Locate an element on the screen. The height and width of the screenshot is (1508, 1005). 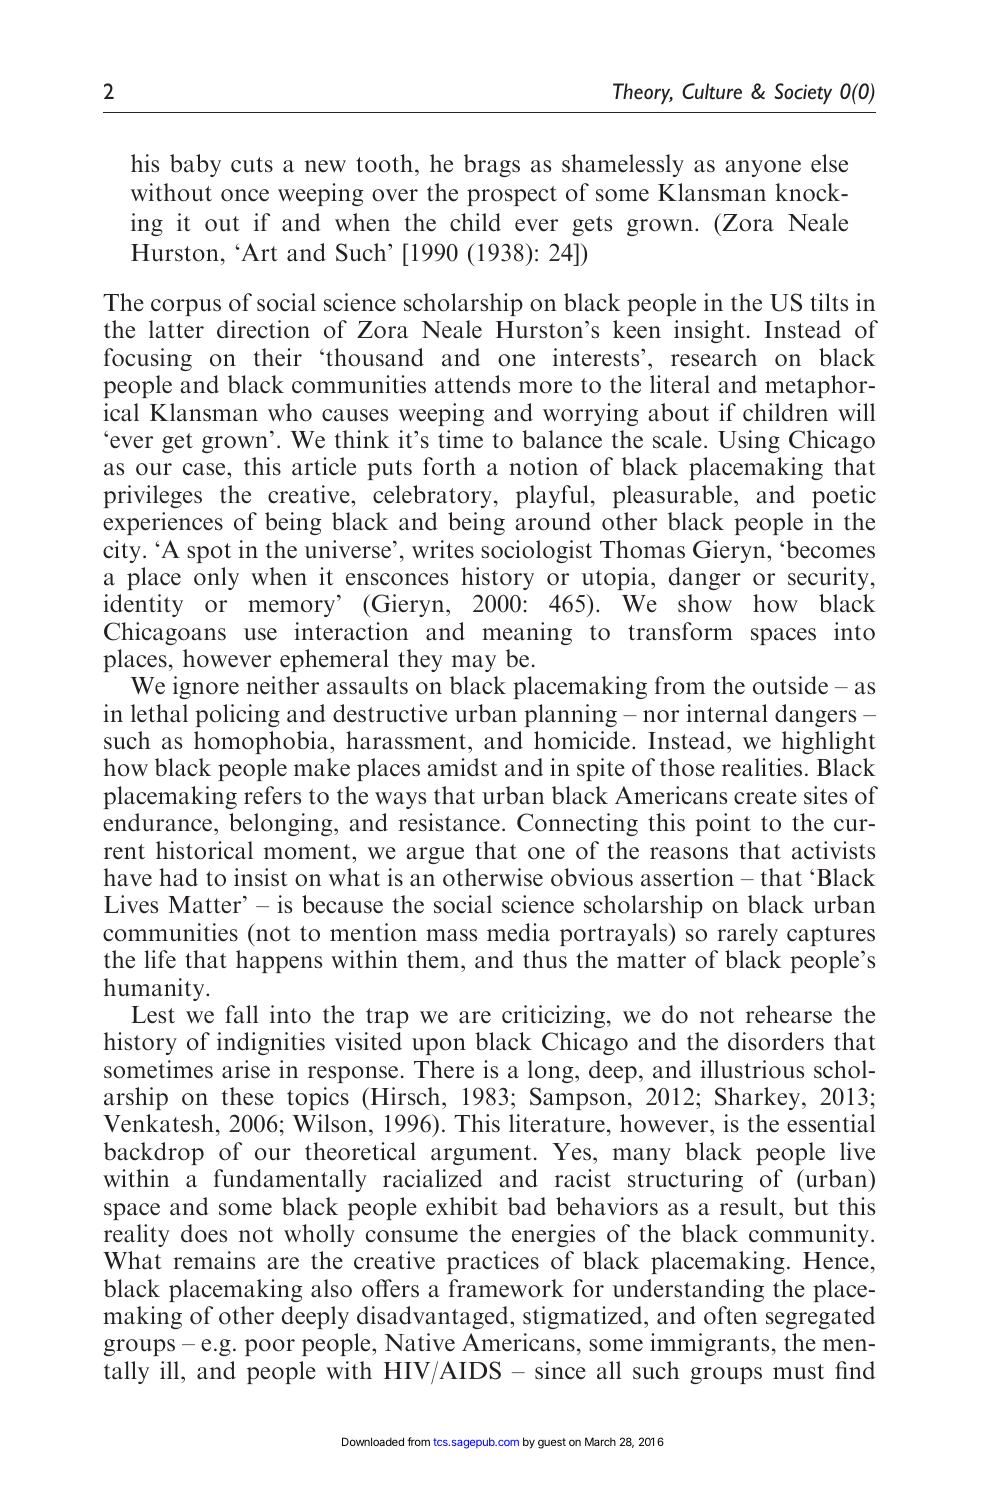
Sharkey is located at coordinates (759, 1098).
